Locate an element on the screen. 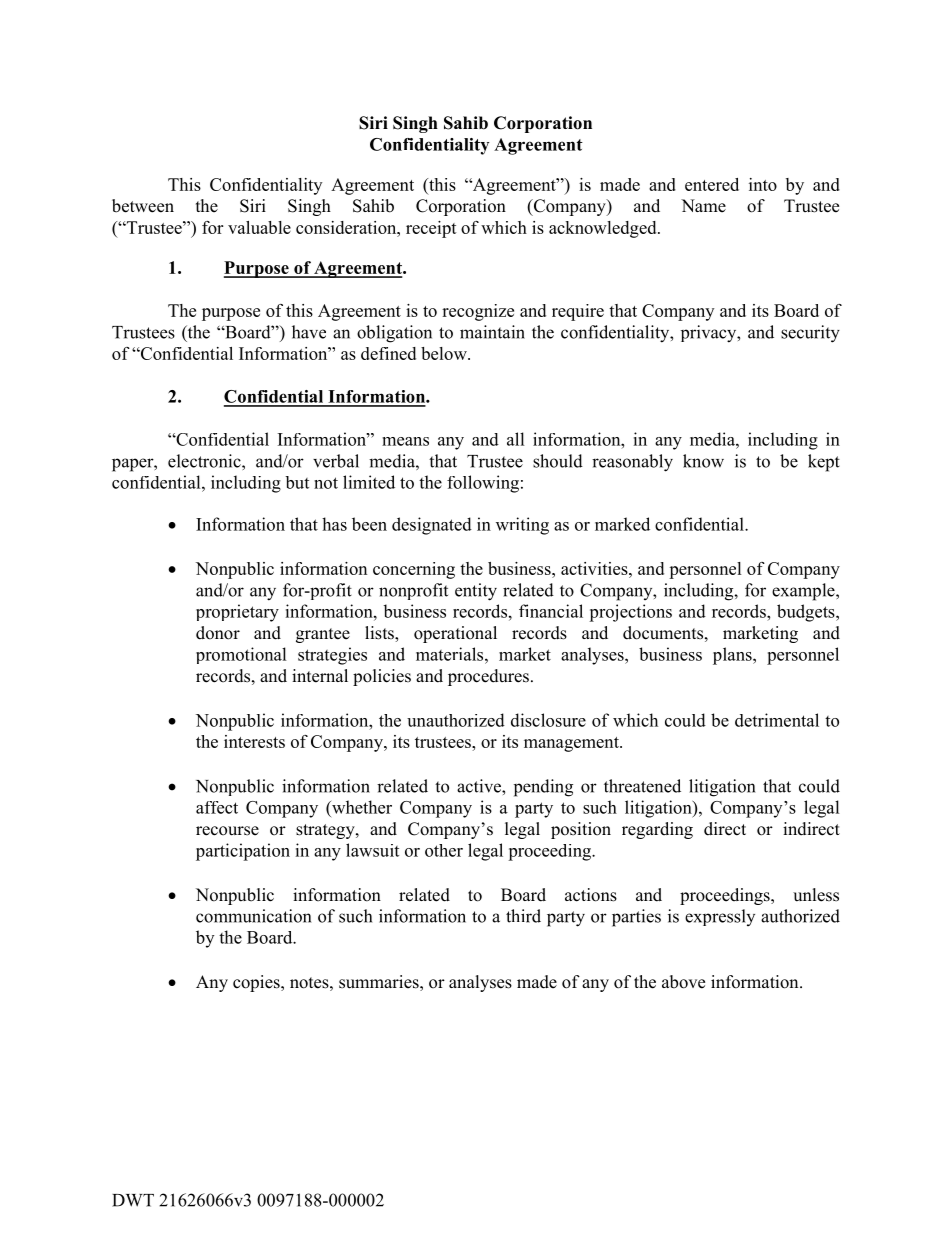  kept is located at coordinates (824, 463).
